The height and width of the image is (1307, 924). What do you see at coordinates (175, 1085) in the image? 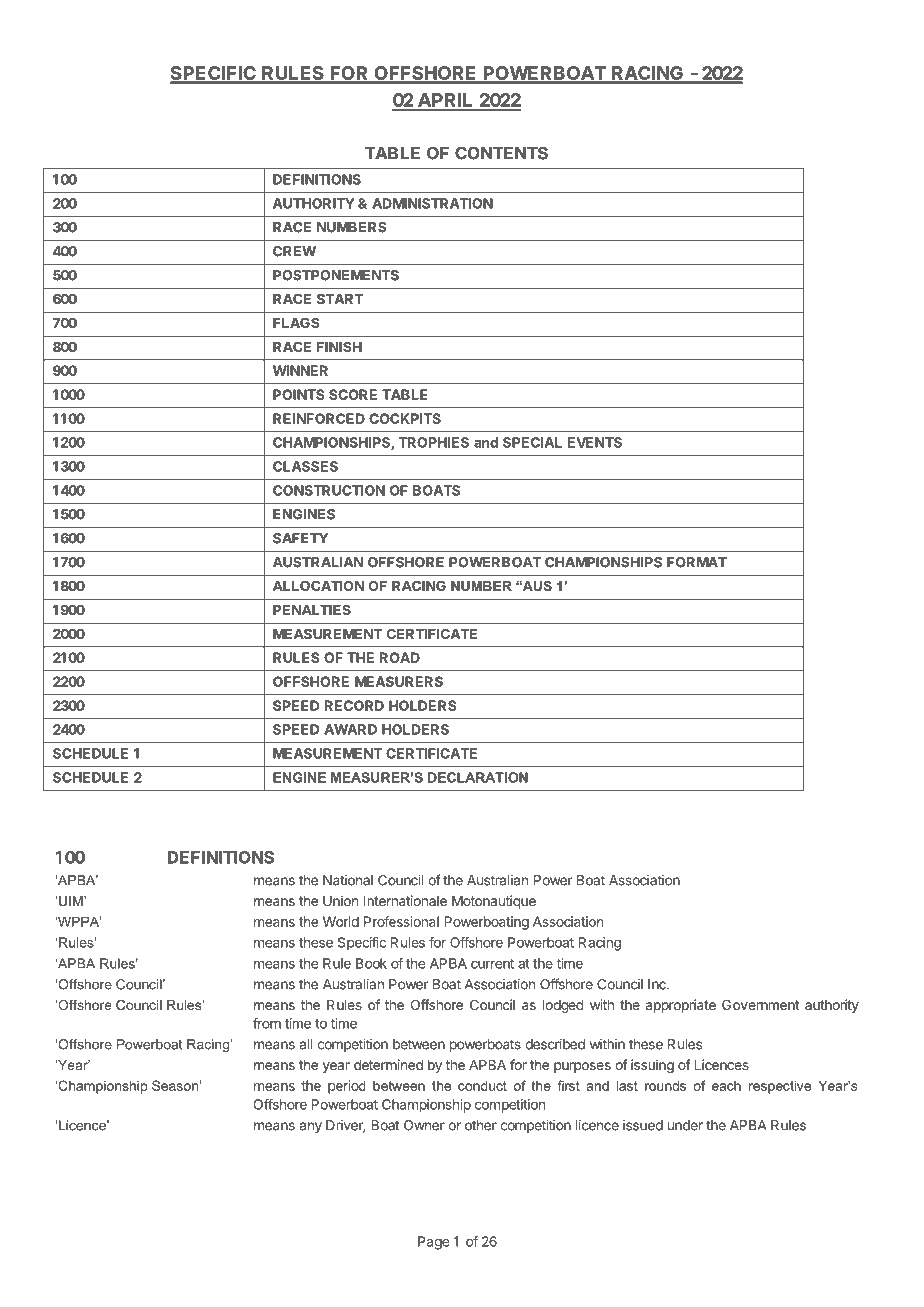
I see `Season` at bounding box center [175, 1085].
